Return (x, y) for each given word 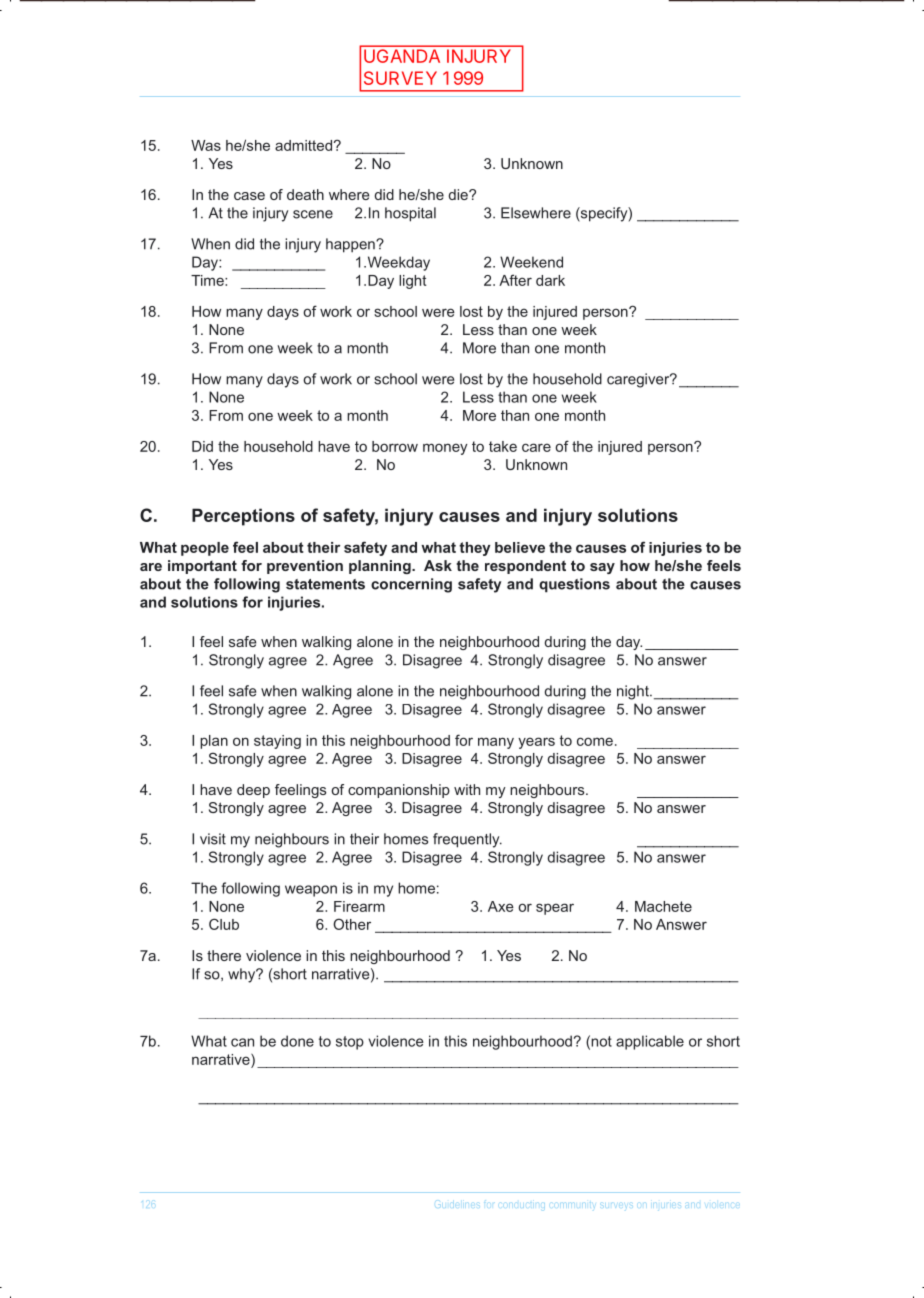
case (249, 196)
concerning (411, 585)
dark (550, 280)
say (602, 568)
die (459, 194)
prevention (305, 567)
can (242, 1042)
